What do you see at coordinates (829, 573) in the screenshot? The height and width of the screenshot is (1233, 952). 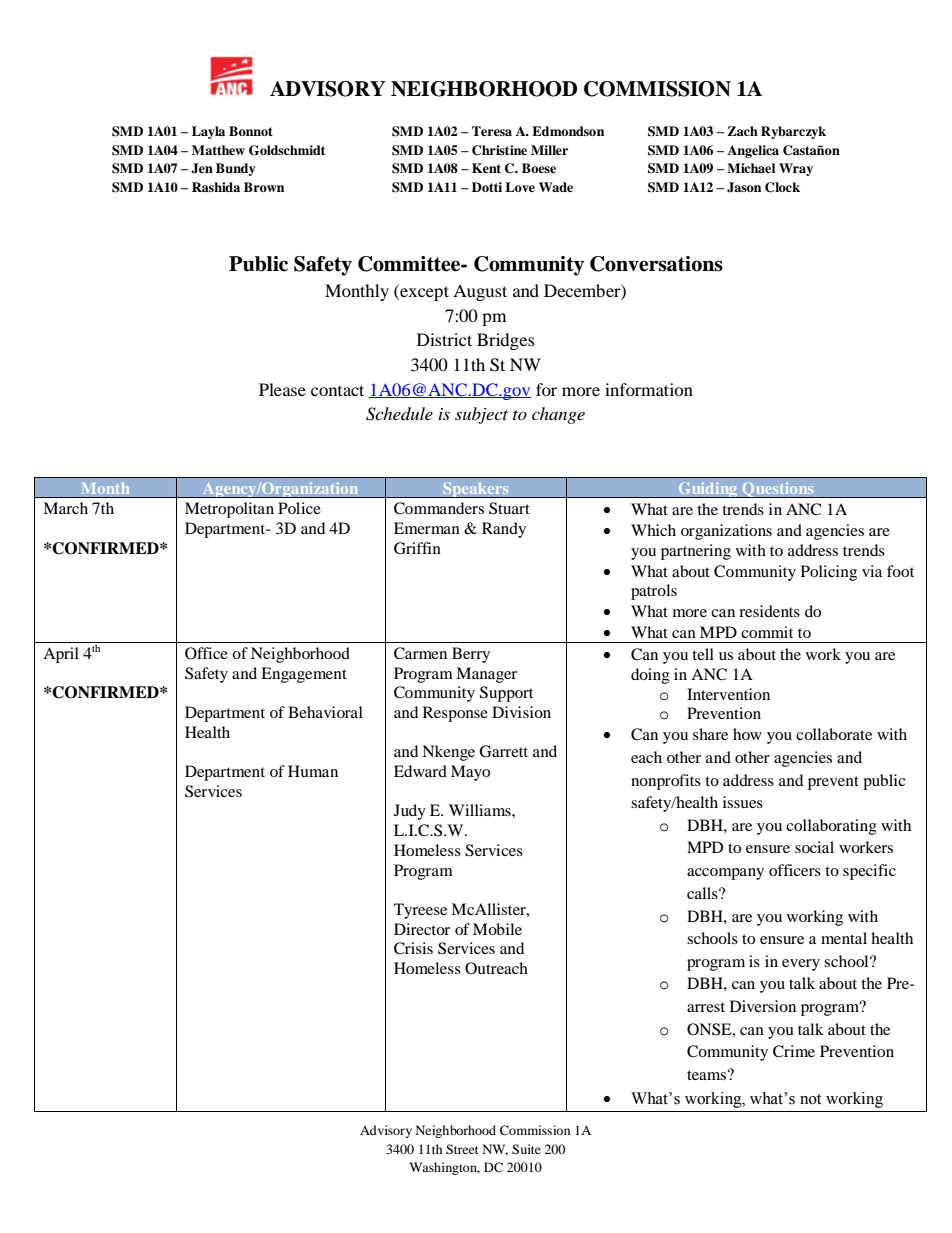 I see `Policing` at bounding box center [829, 573].
